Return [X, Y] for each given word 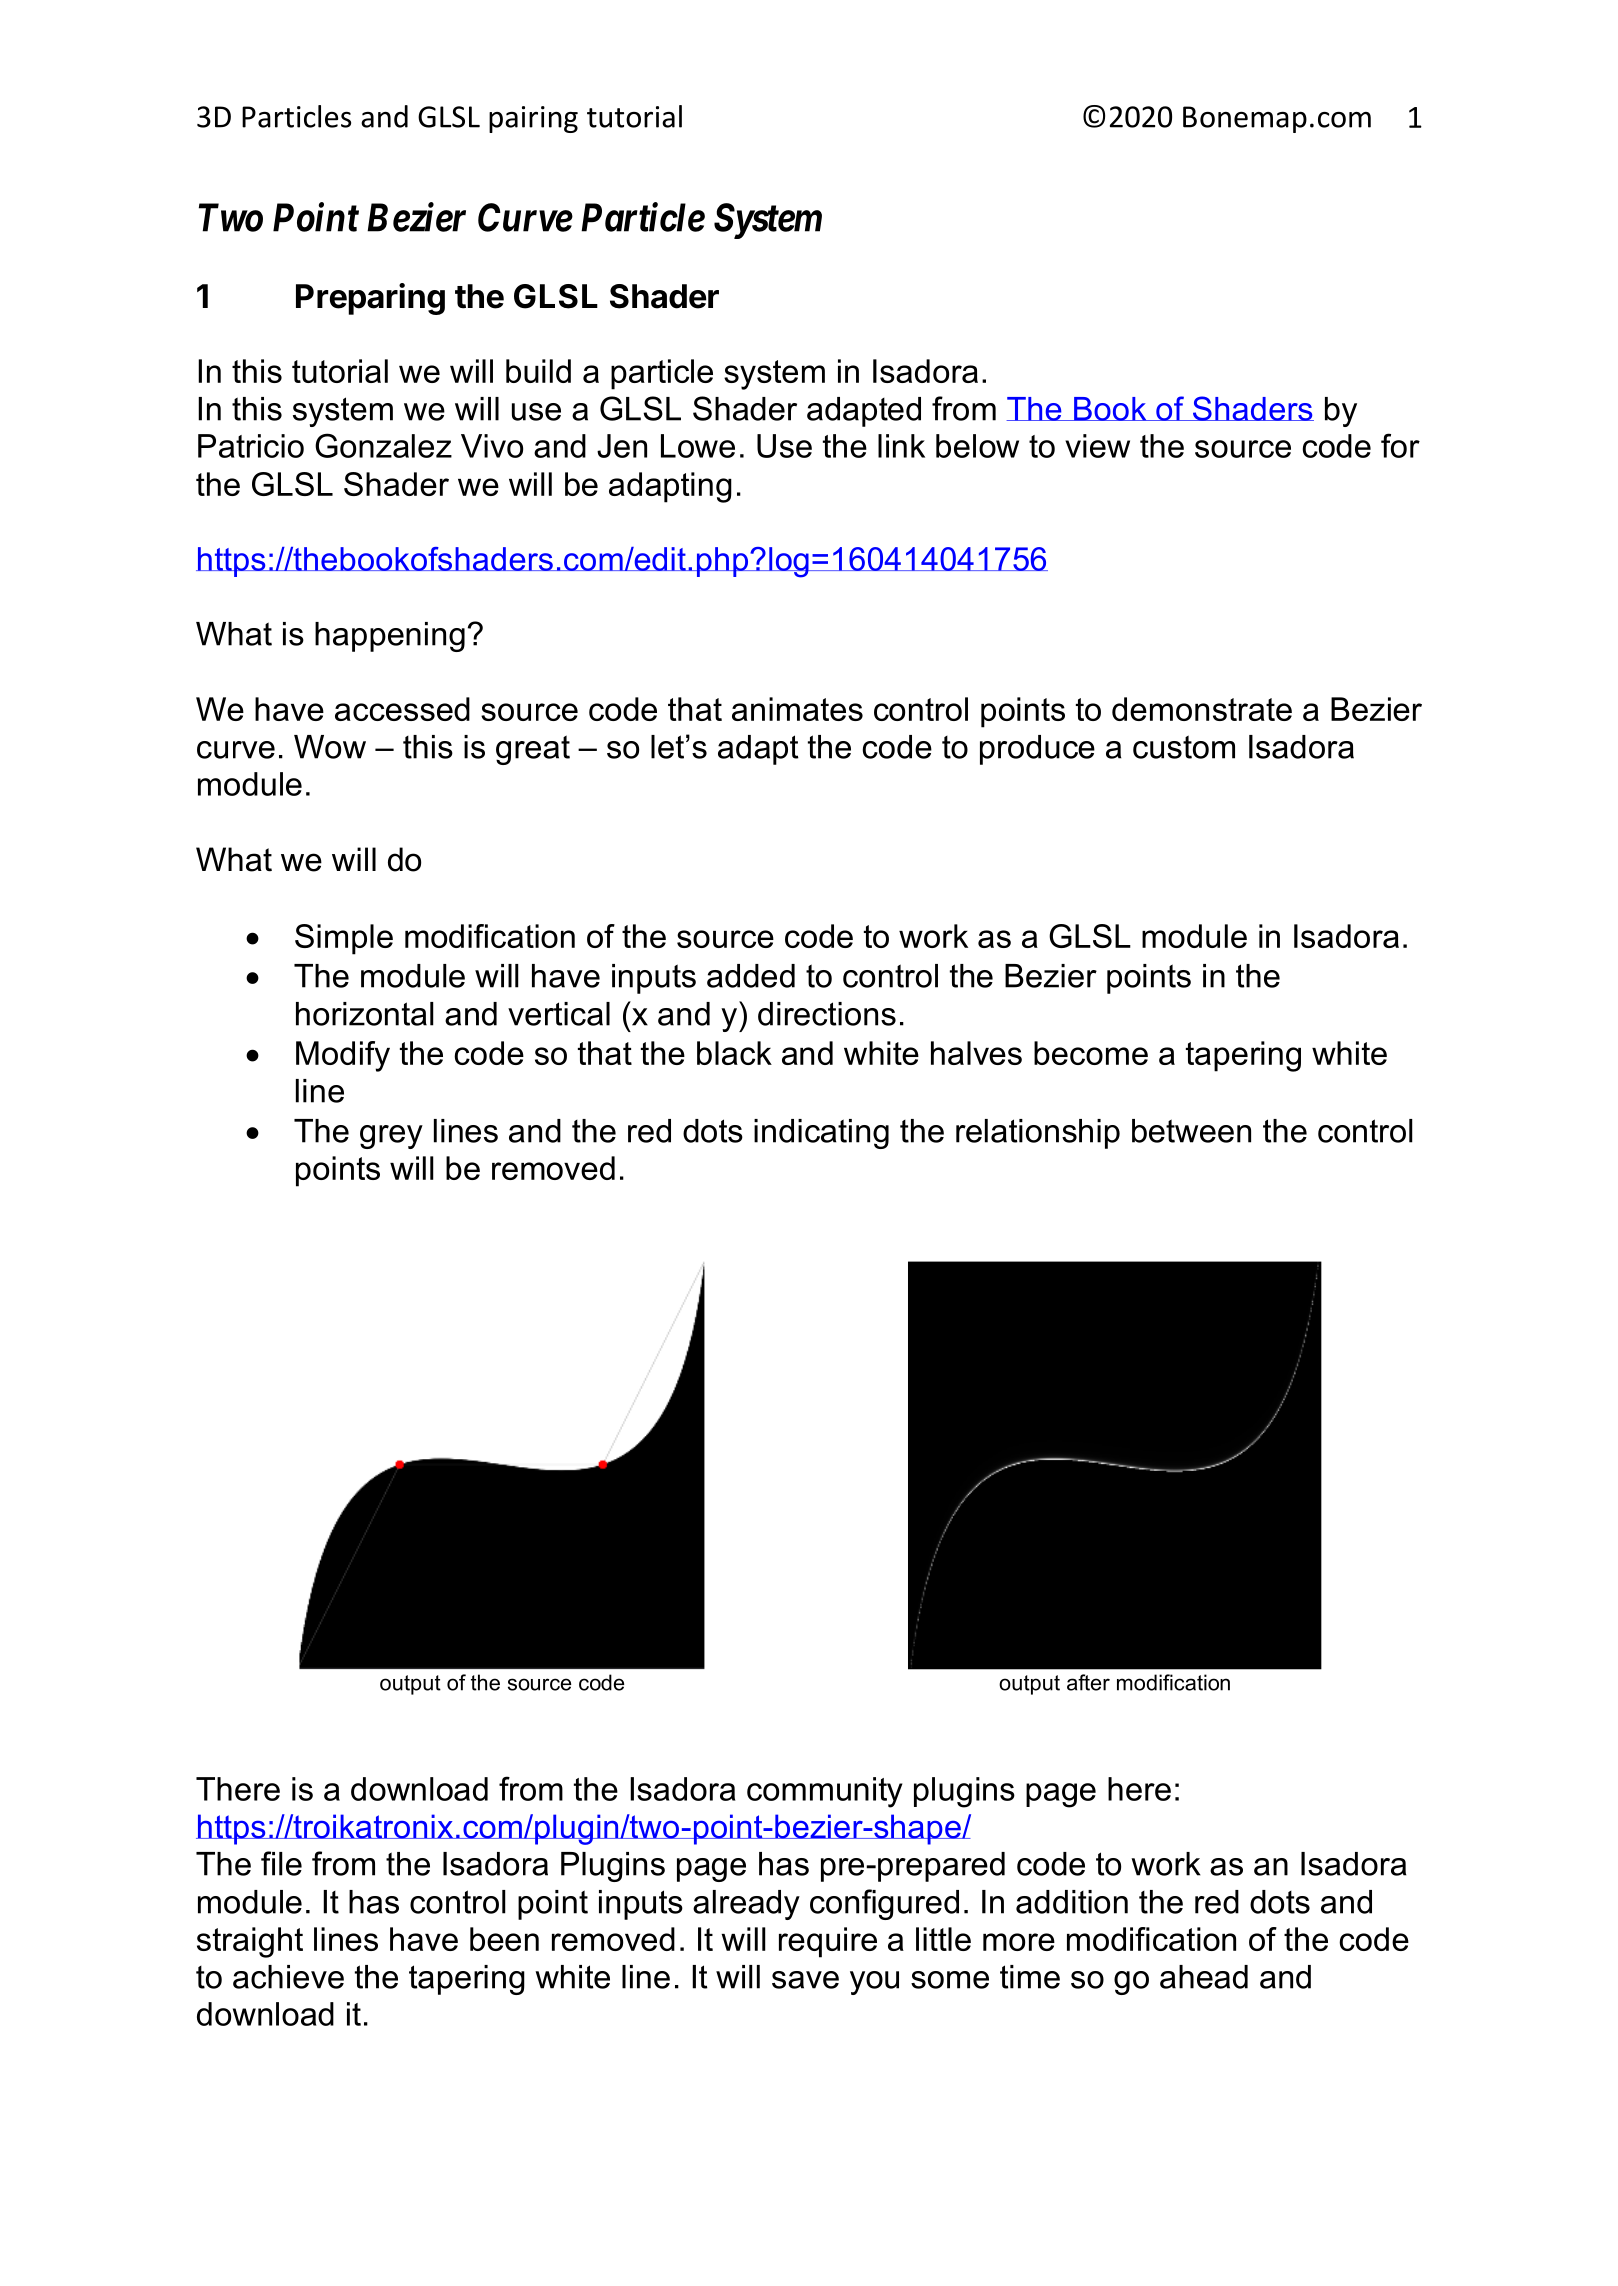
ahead [1204, 1977]
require [828, 1942]
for [1400, 445]
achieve [288, 1977]
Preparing [370, 299]
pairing [533, 119]
